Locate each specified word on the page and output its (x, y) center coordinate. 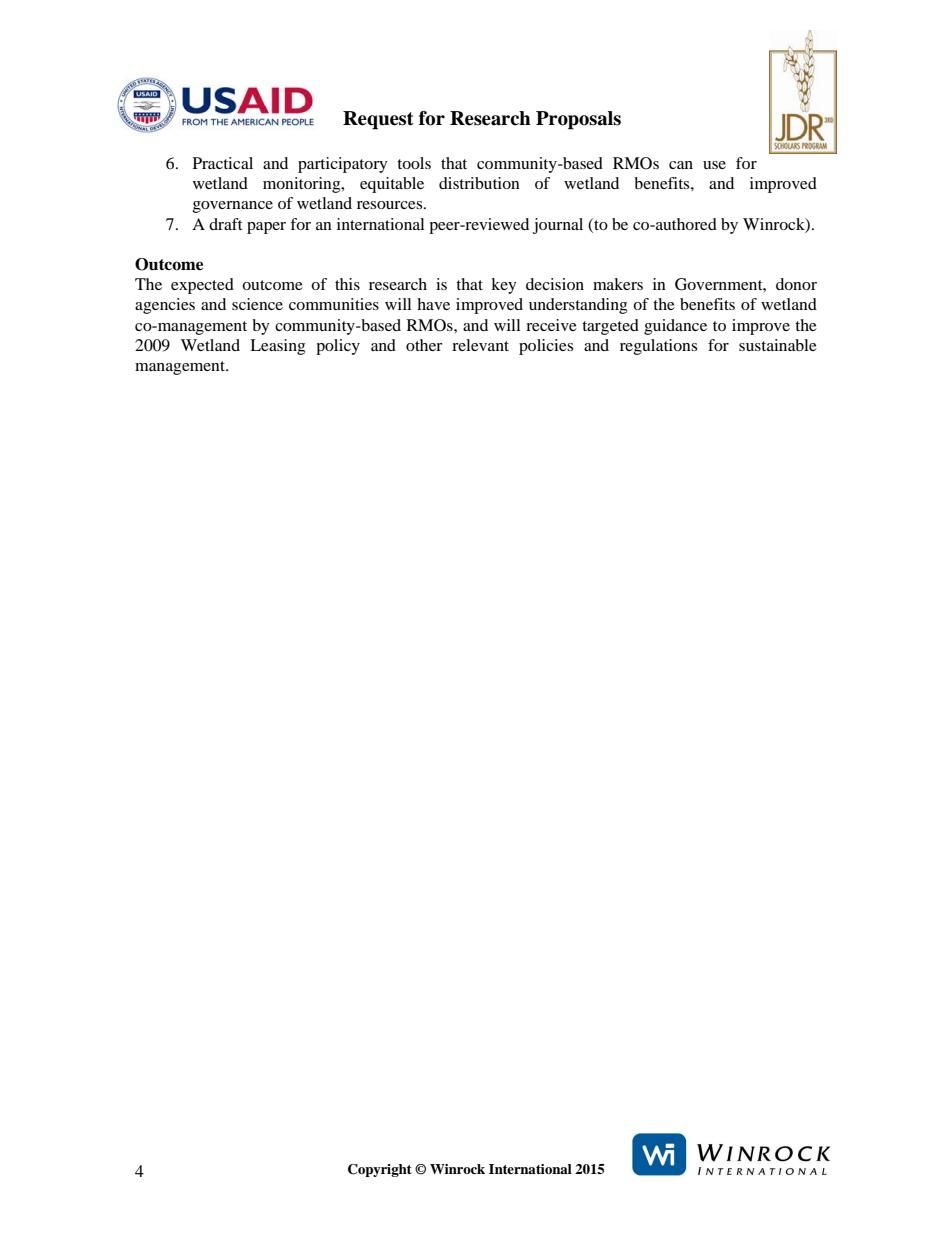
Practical (223, 163)
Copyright (380, 1170)
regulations (658, 347)
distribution (479, 183)
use (714, 165)
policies (546, 347)
